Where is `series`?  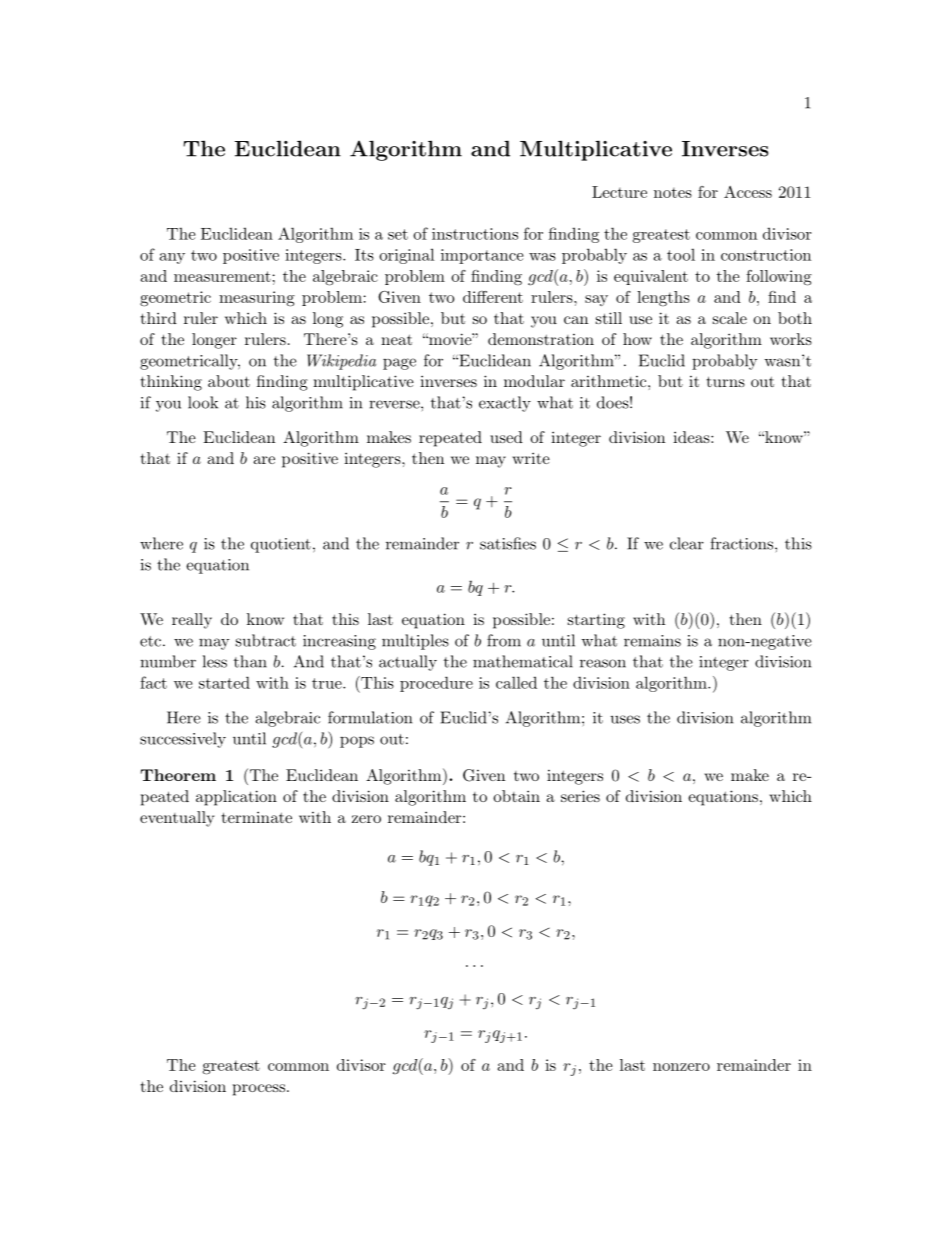 series is located at coordinates (580, 796).
